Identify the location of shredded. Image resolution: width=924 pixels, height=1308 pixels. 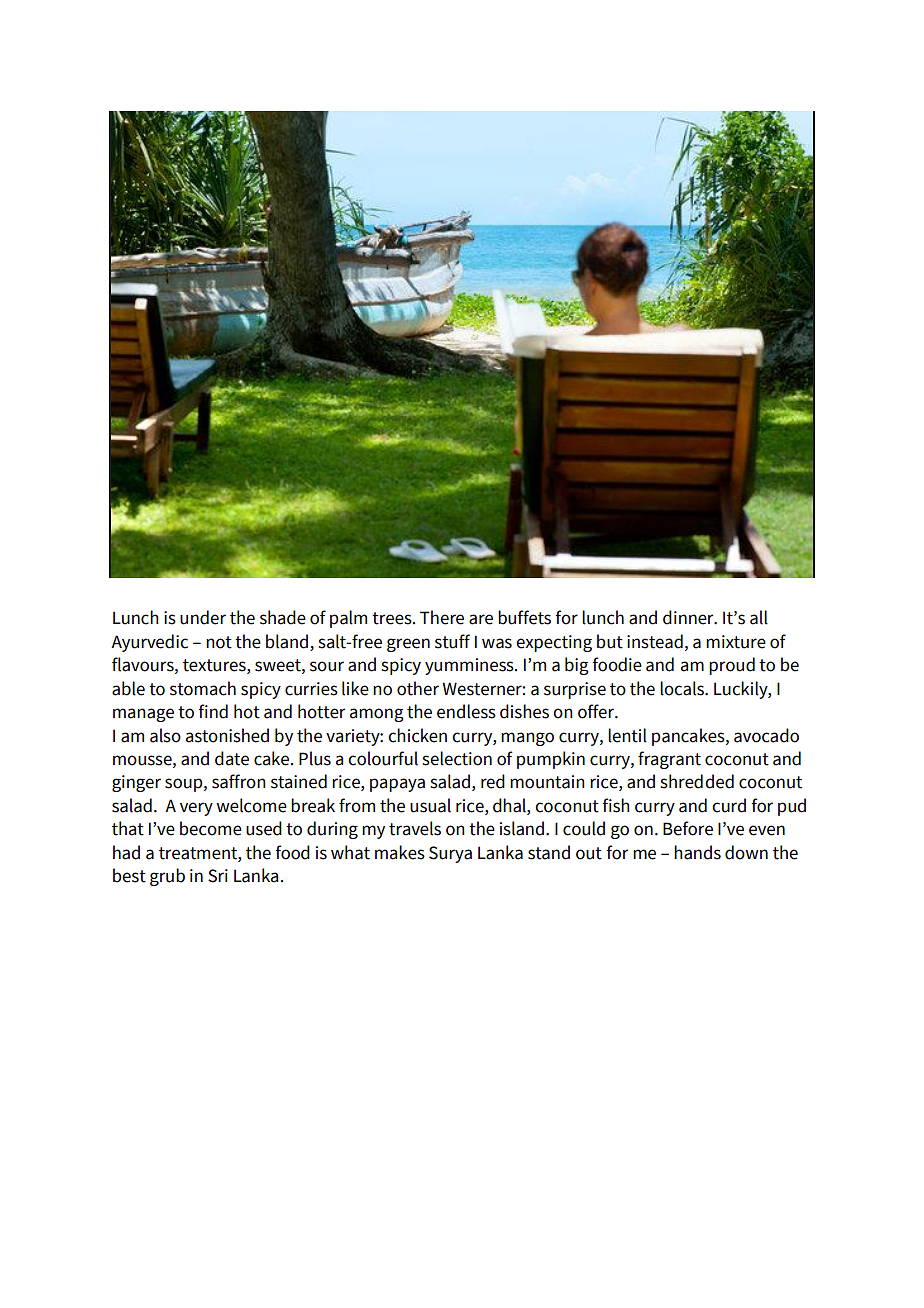
(697, 781).
